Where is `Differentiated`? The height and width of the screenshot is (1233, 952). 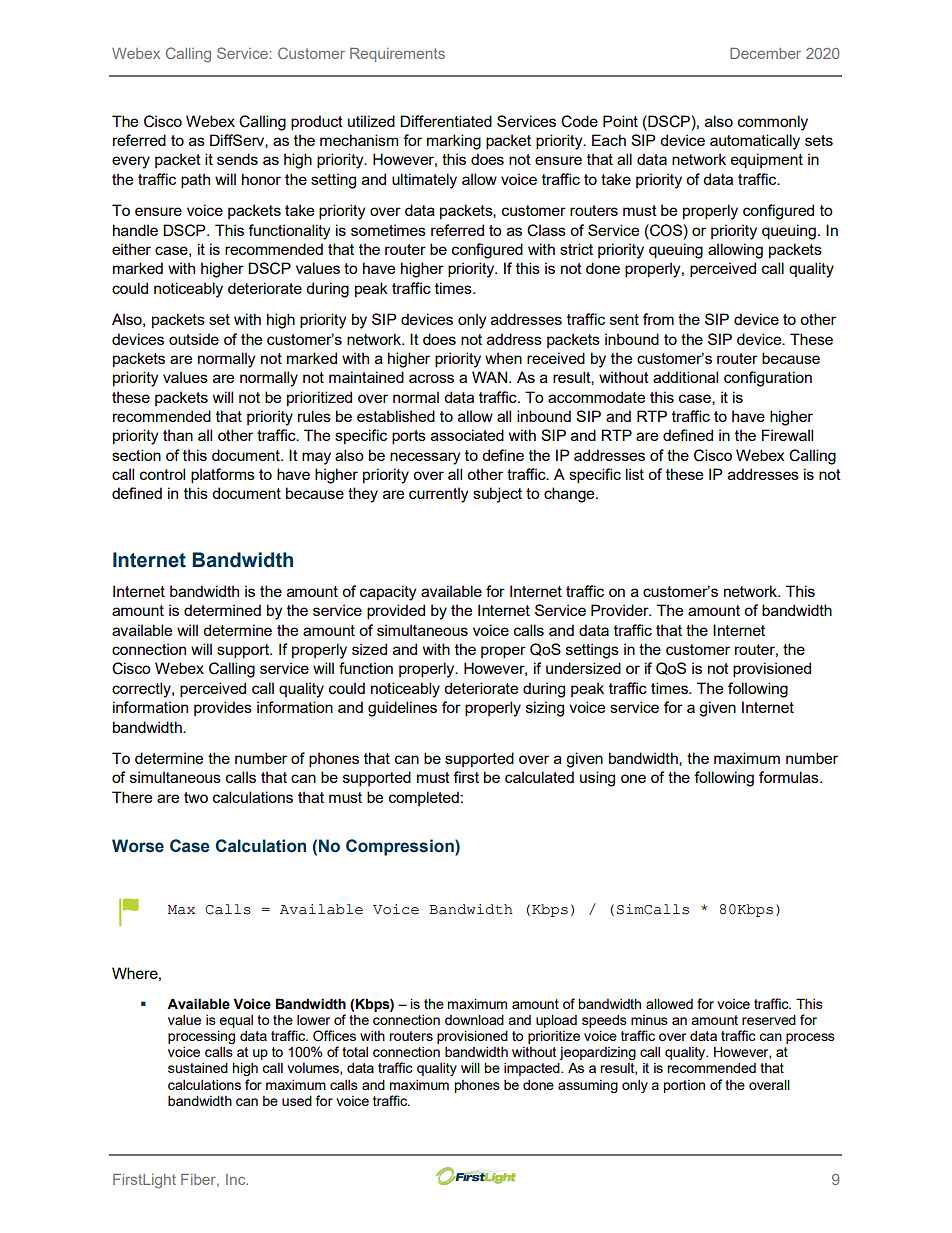 Differentiated is located at coordinates (446, 121).
